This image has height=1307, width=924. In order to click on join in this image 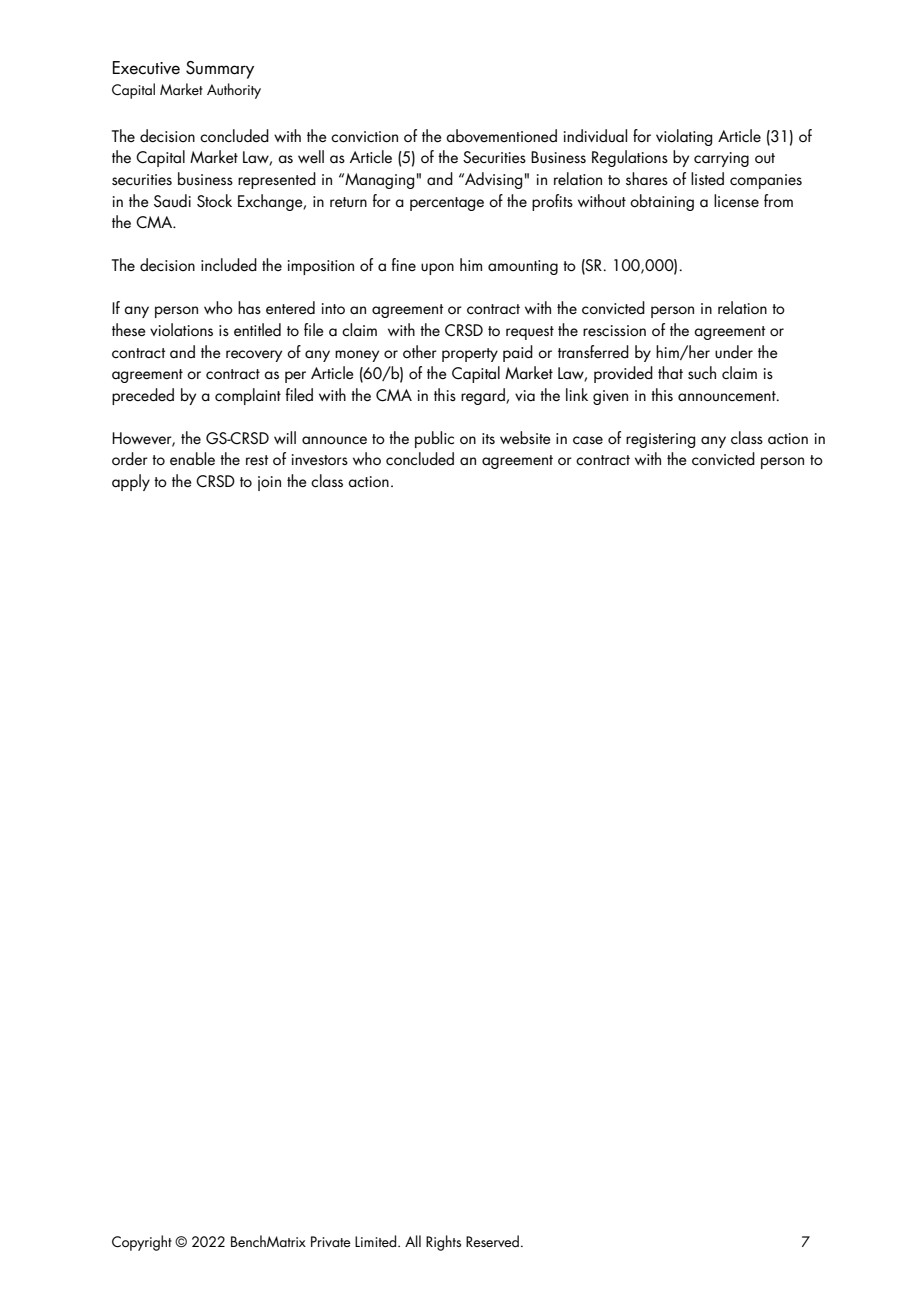, I will do `click(269, 483)`.
